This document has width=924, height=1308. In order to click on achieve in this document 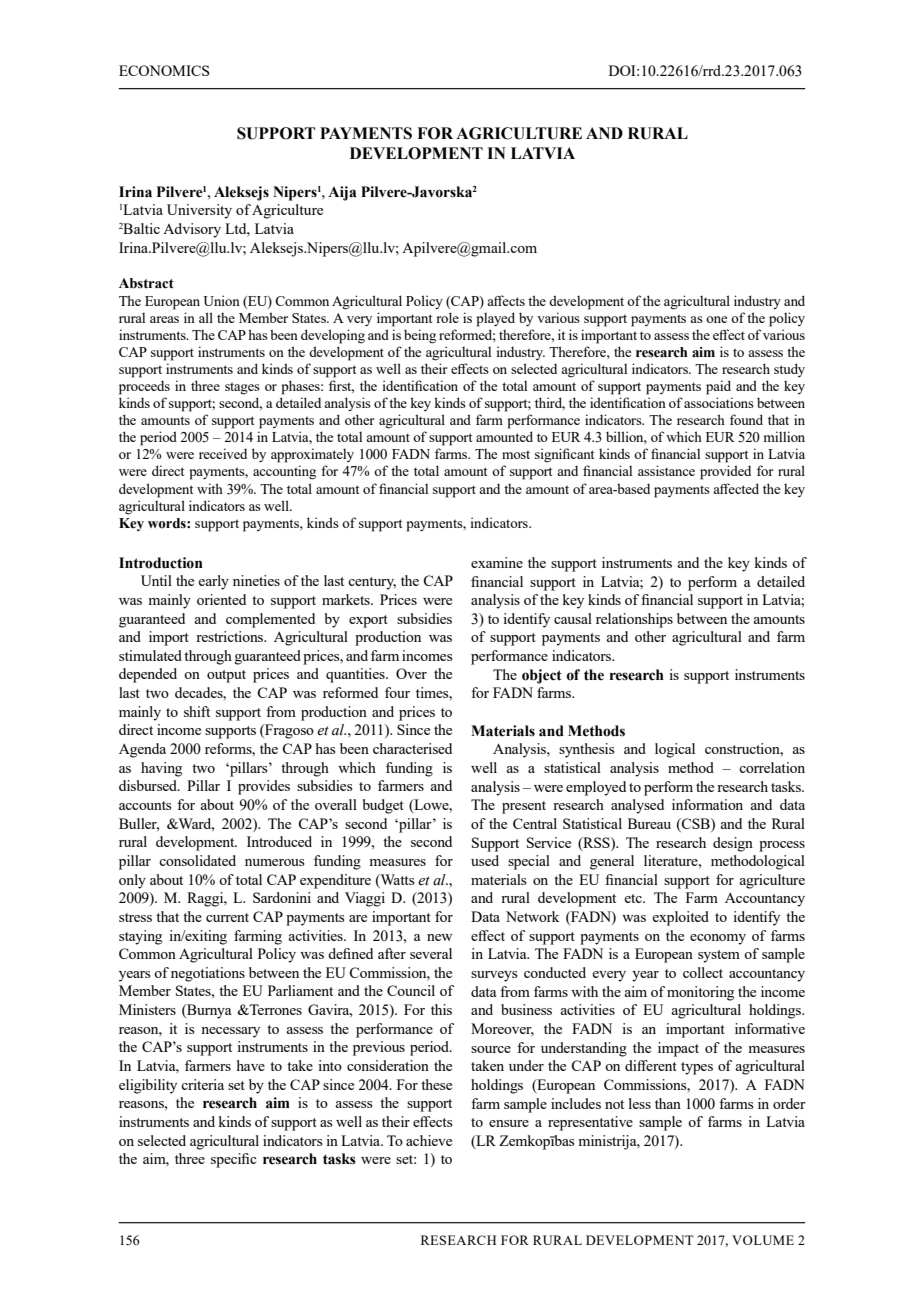, I will do `click(429, 1140)`.
